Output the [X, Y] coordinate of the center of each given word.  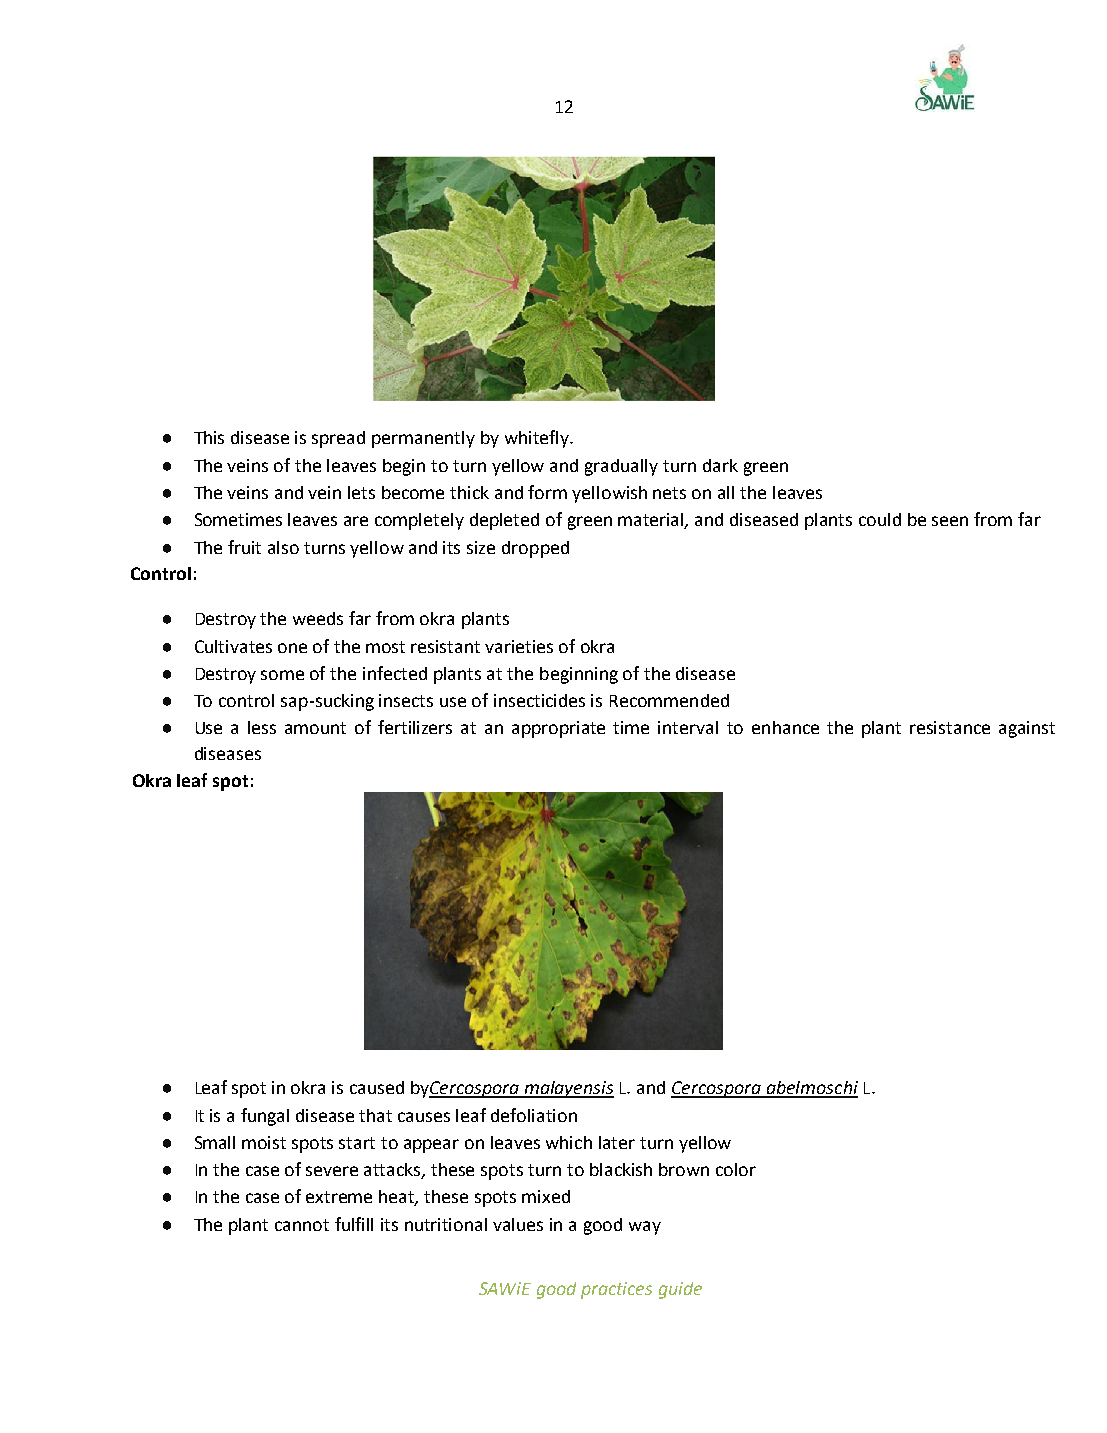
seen [950, 521]
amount [315, 728]
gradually [621, 467]
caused [377, 1087]
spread [338, 439]
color [736, 1169]
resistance [950, 727]
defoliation [534, 1115]
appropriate [558, 729]
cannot [302, 1225]
